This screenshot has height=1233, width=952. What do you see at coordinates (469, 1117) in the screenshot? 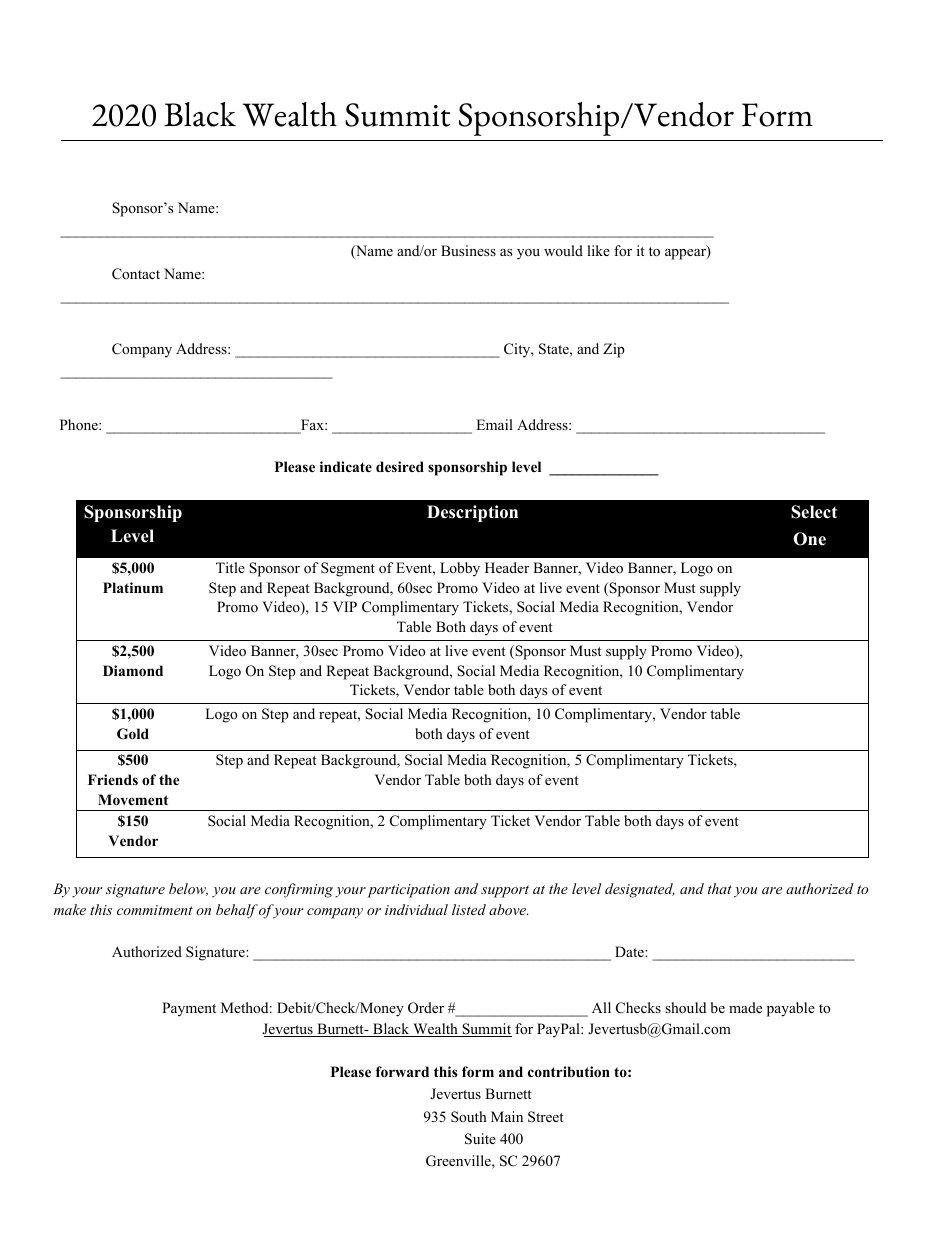
I see `South` at bounding box center [469, 1117].
